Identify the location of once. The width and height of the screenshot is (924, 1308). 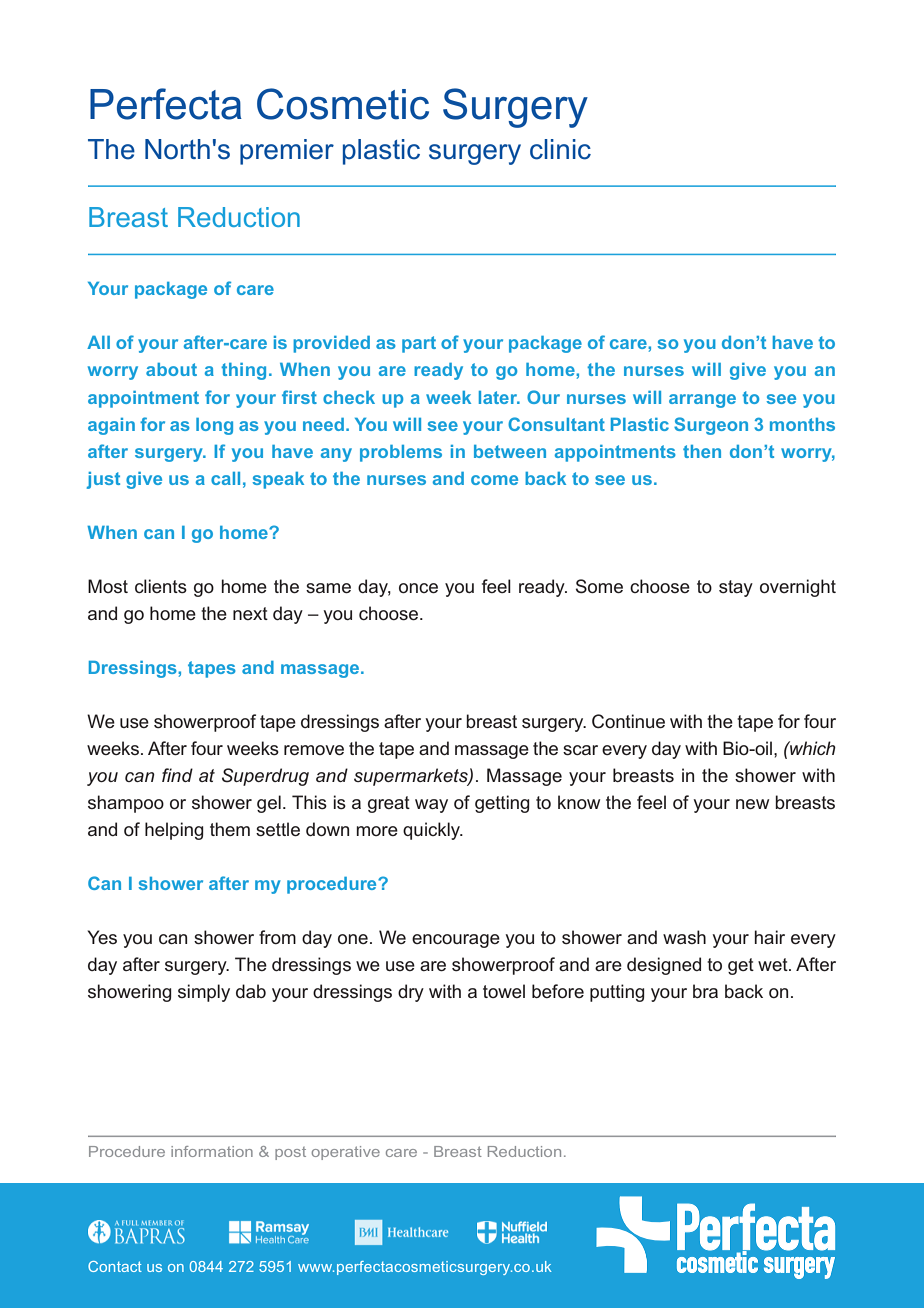
(418, 588).
